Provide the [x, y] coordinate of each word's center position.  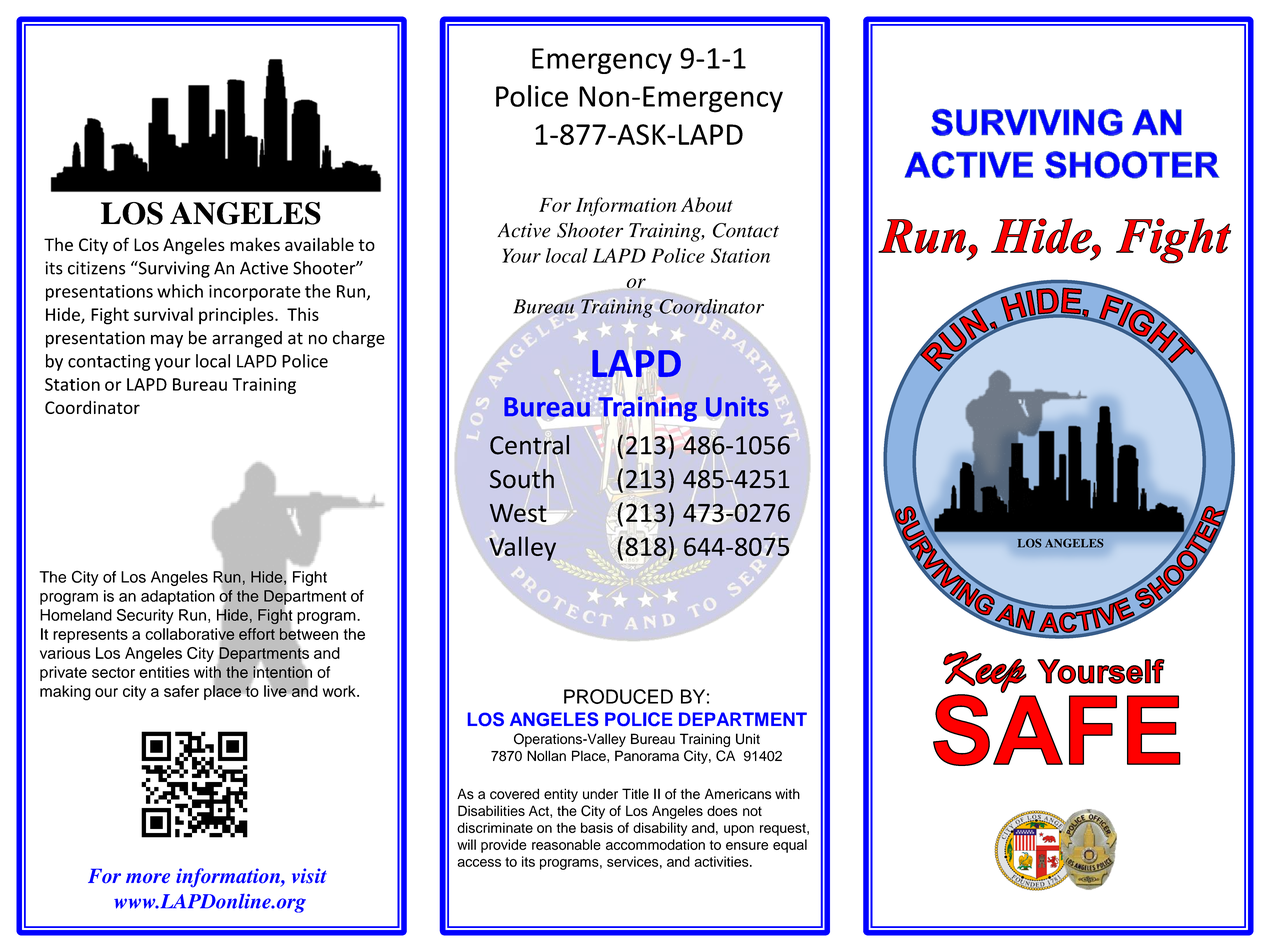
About [707, 204]
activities [722, 861]
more [148, 878]
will [466, 844]
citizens [97, 268]
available [319, 244]
